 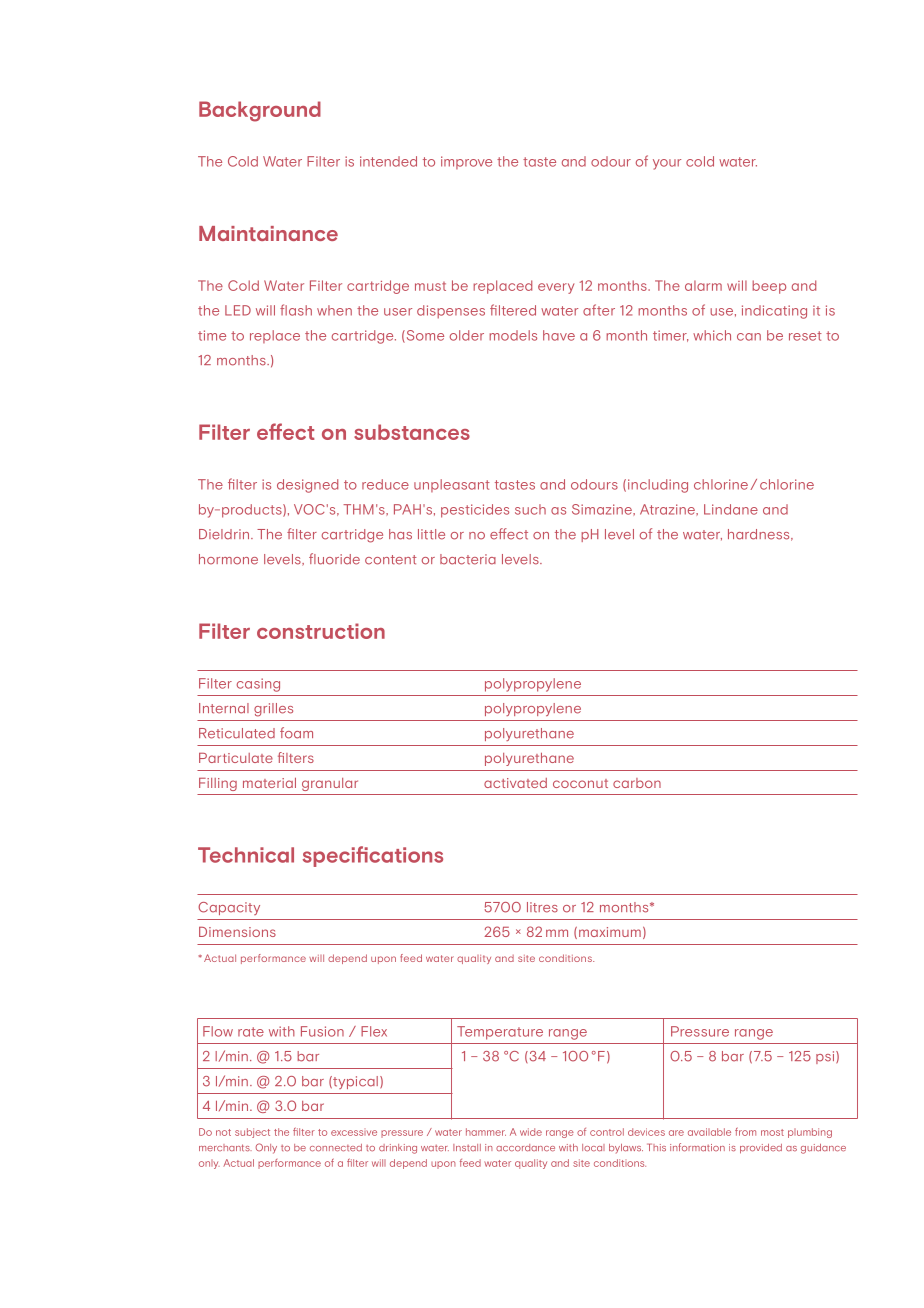 I want to click on such, so click(x=530, y=509).
